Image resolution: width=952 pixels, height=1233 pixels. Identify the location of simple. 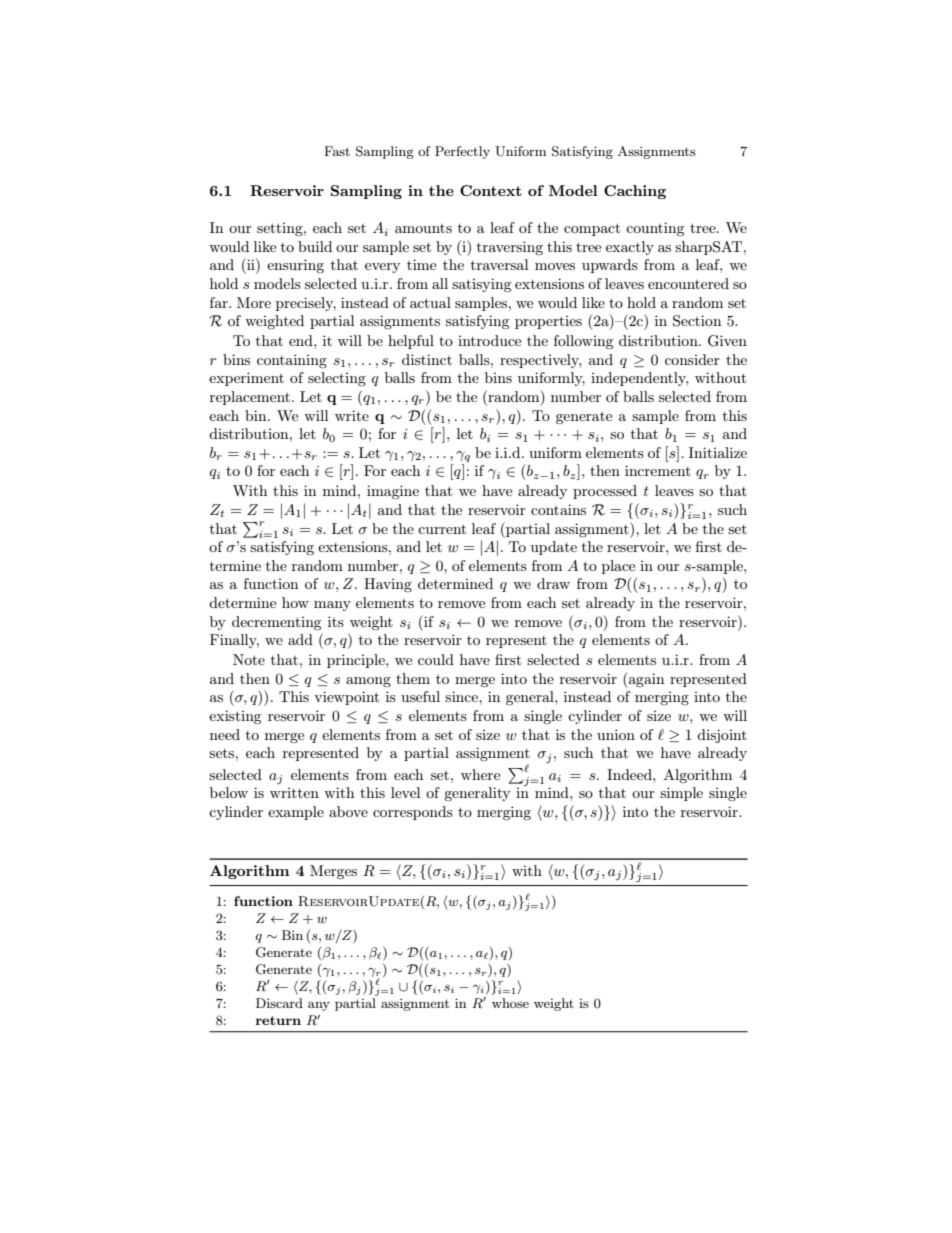
(681, 794).
